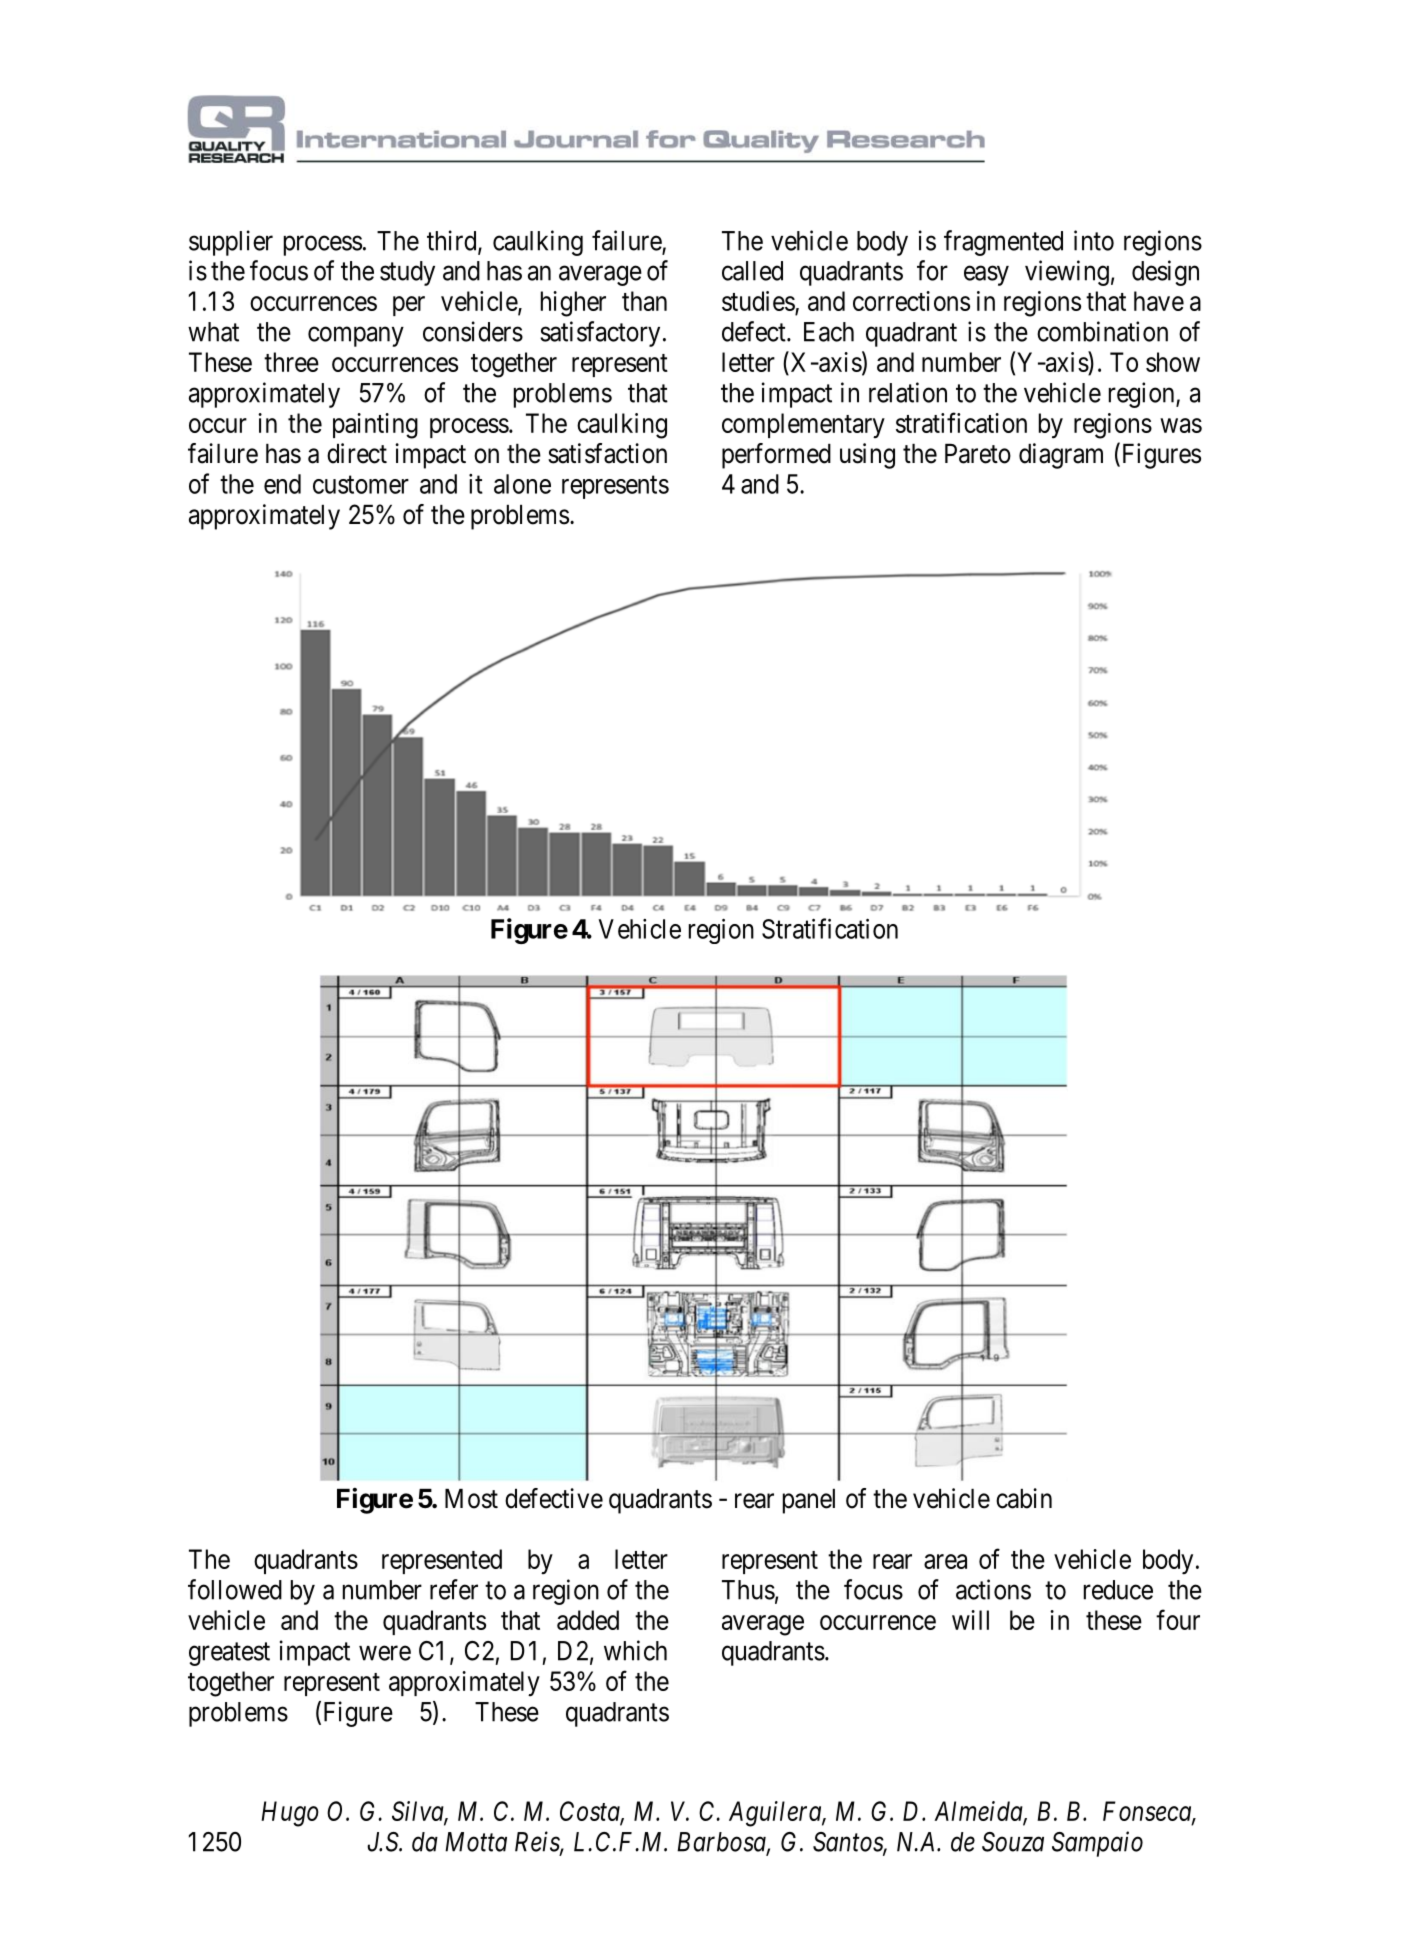  What do you see at coordinates (471, 1499) in the document?
I see `Most` at bounding box center [471, 1499].
